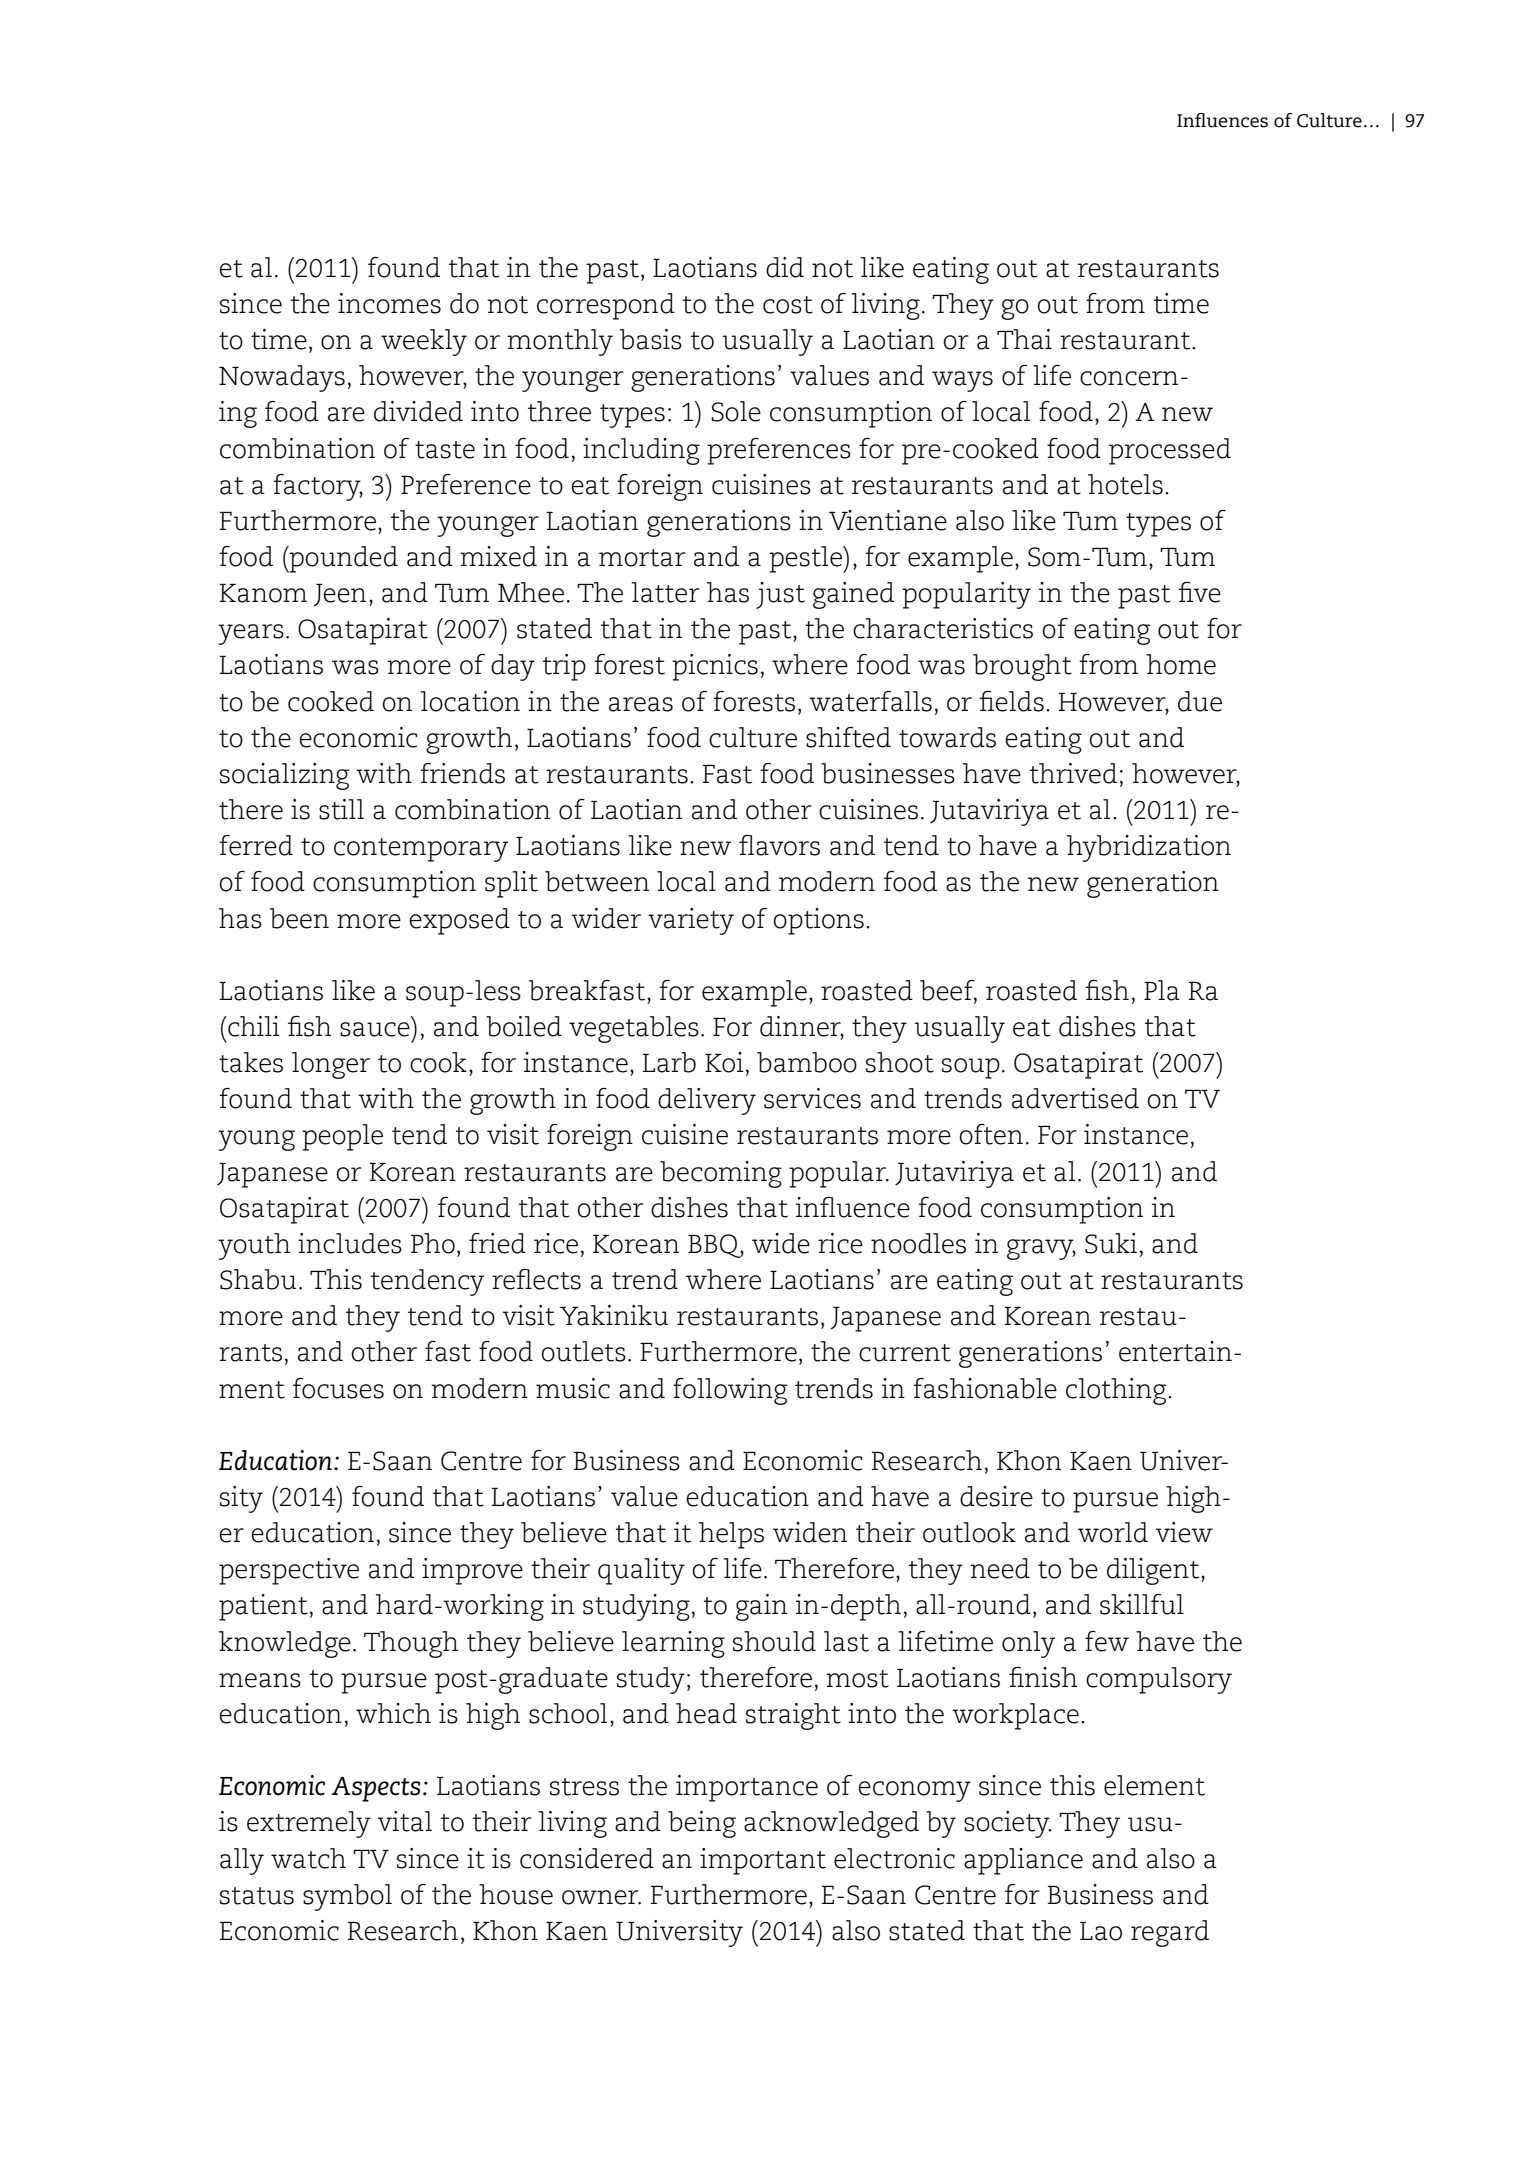 Image resolution: width=1537 pixels, height=2174 pixels. What do you see at coordinates (779, 845) in the screenshot?
I see `flavors` at bounding box center [779, 845].
